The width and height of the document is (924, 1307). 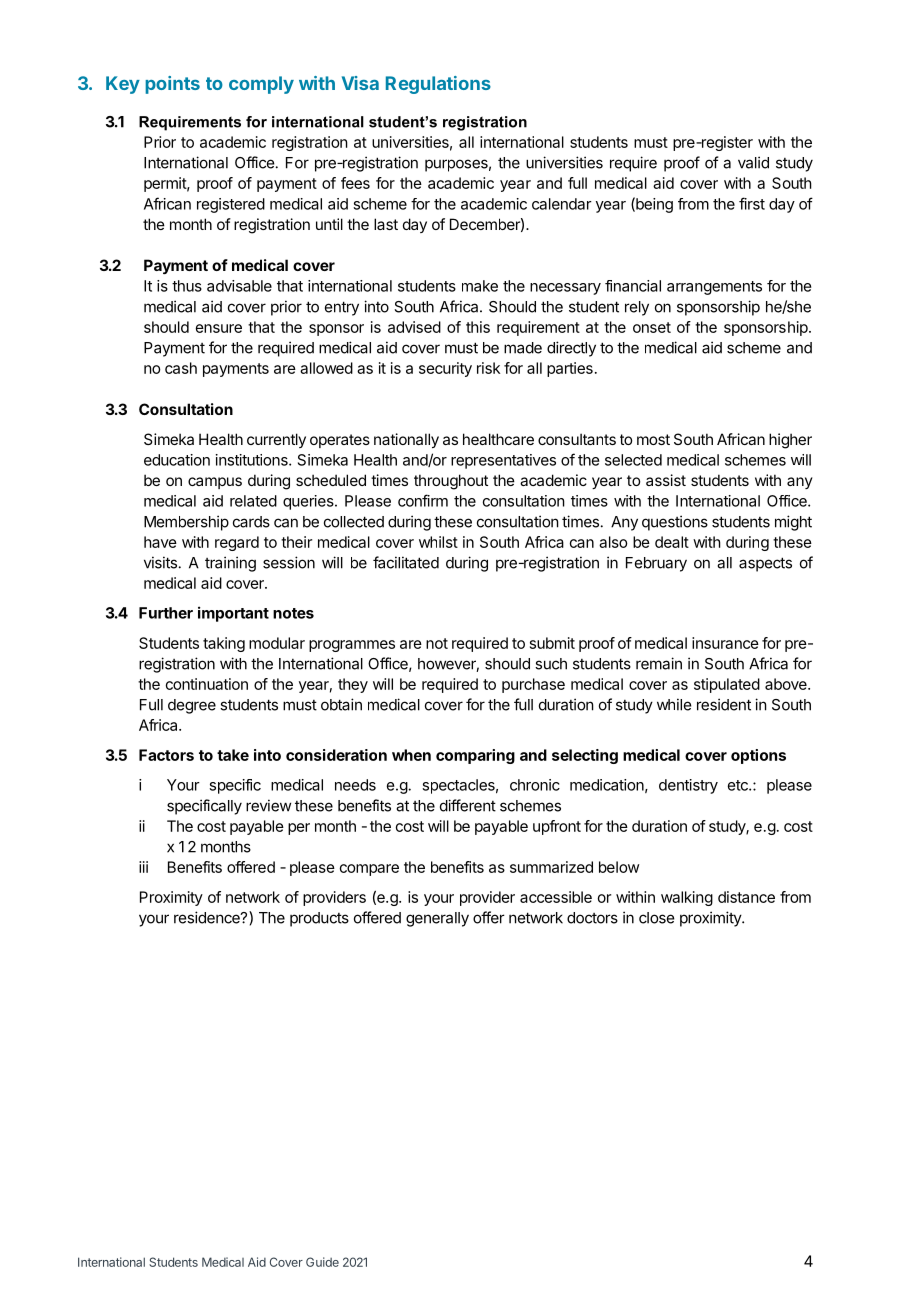 I want to click on close, so click(x=657, y=918).
